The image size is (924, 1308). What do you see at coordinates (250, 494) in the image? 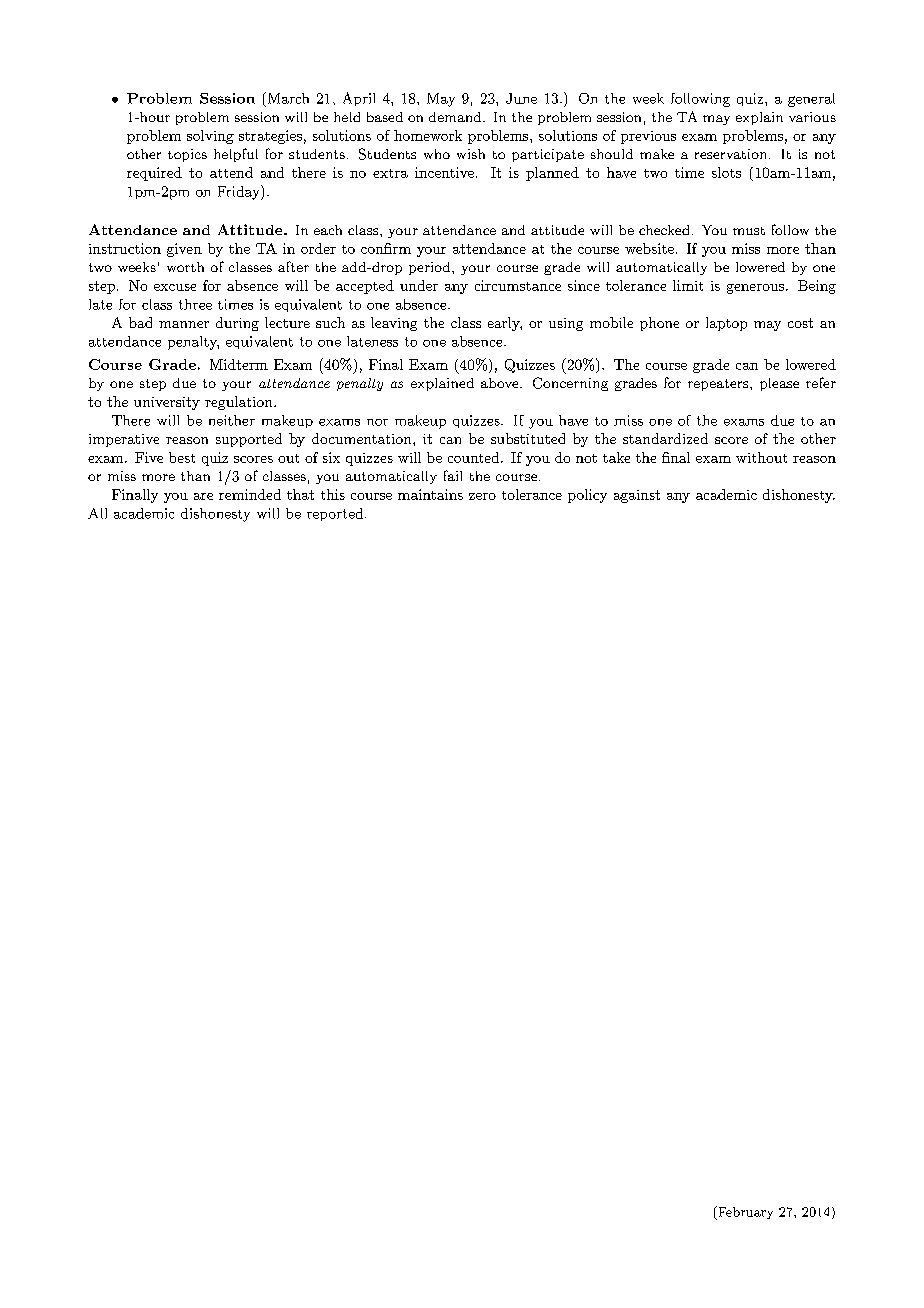
I see `reminded` at bounding box center [250, 494].
